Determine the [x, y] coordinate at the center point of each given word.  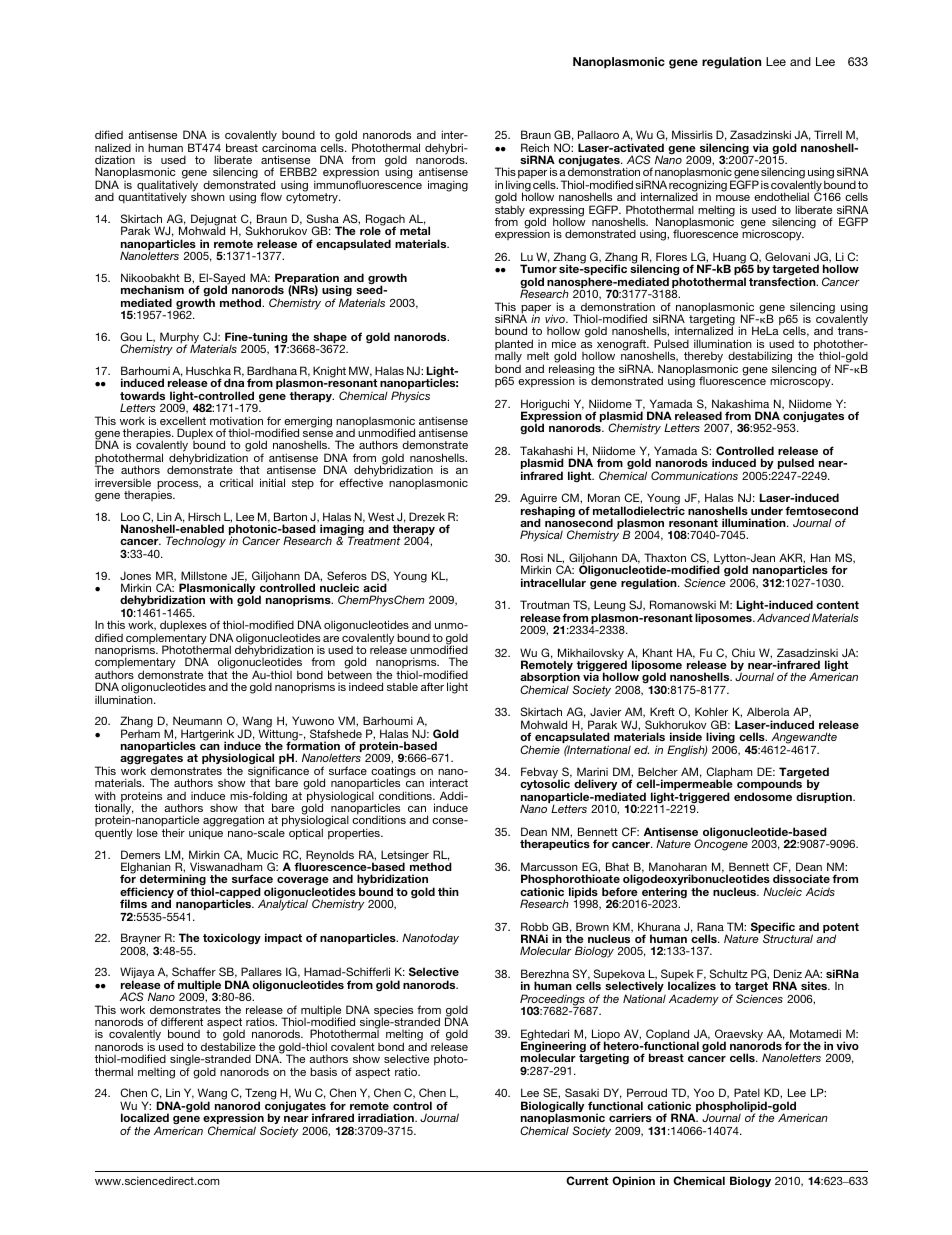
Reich [535, 147]
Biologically [552, 1108]
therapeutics [555, 844]
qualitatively [168, 187]
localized [145, 1117]
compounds [771, 786]
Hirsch [204, 516]
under [767, 510]
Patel [747, 1092]
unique [206, 834]
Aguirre [540, 500]
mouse [733, 198]
